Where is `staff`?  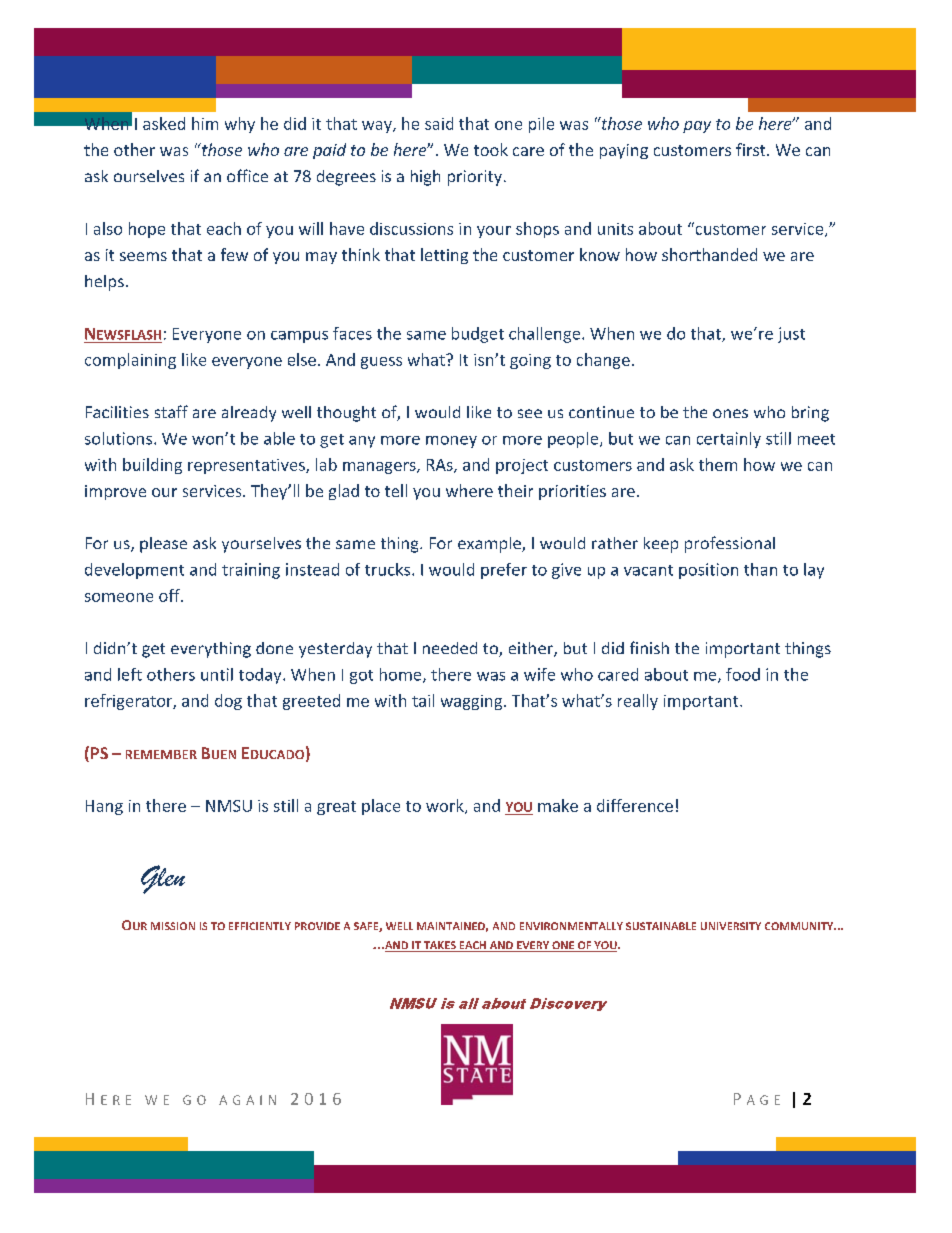
staff is located at coordinates (171, 411).
